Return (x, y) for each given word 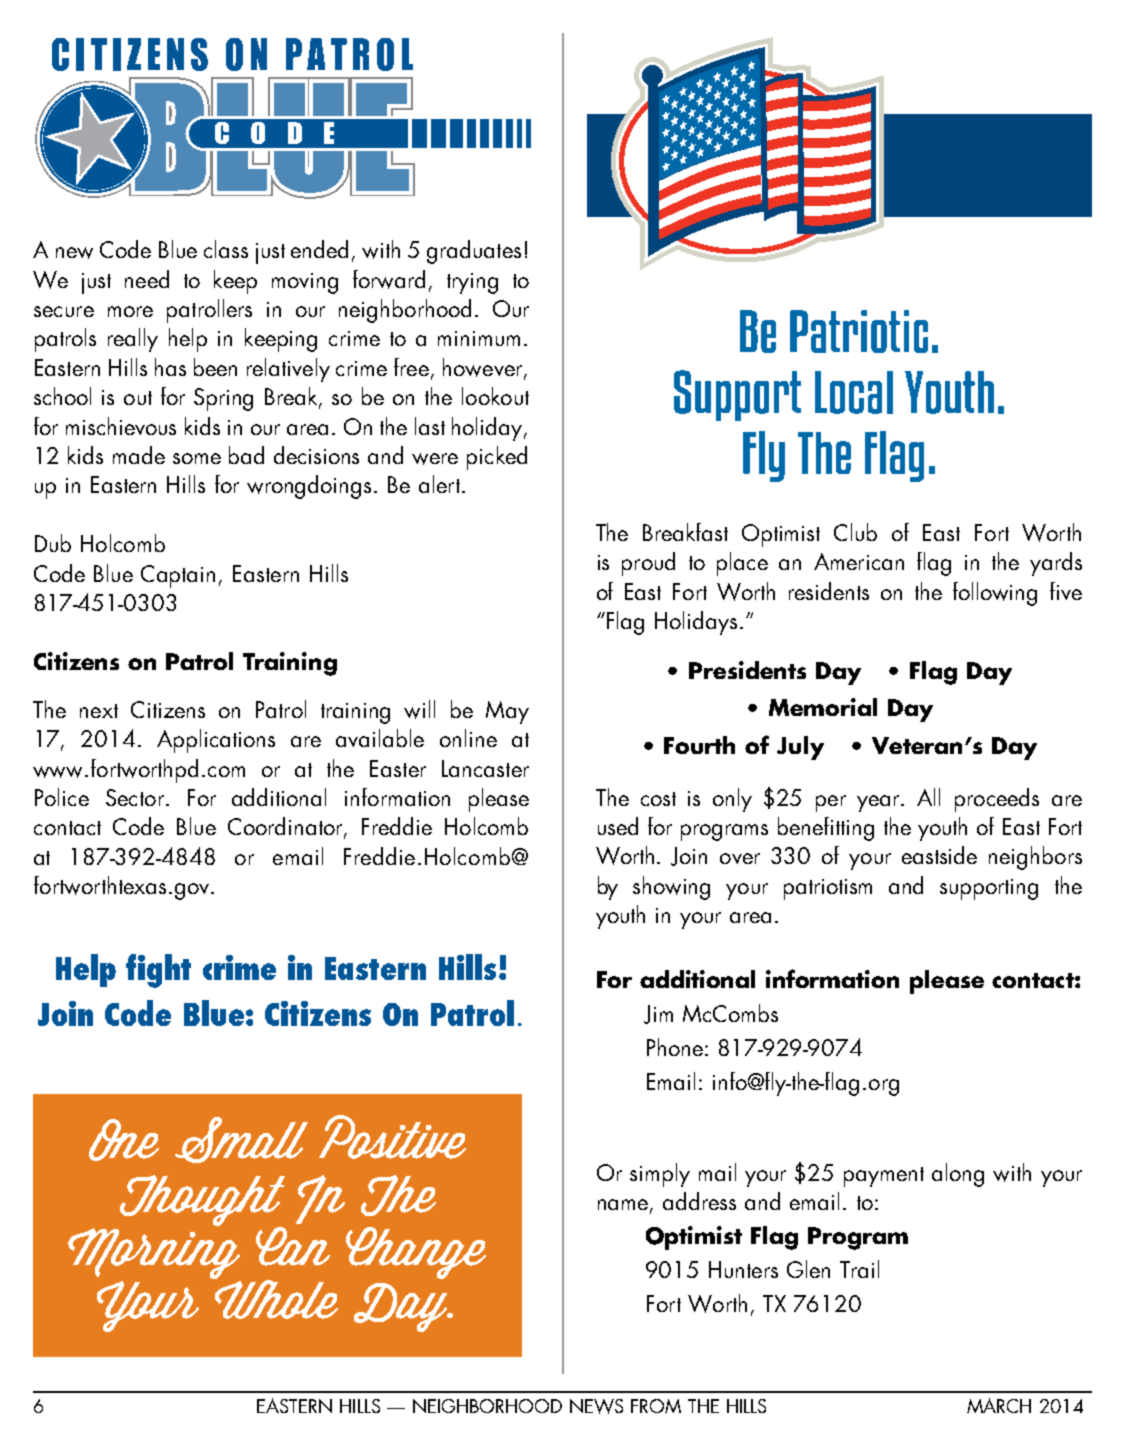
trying (472, 283)
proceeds (997, 800)
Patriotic (859, 331)
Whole (275, 1296)
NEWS (596, 1406)
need (147, 279)
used (618, 826)
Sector (135, 797)
